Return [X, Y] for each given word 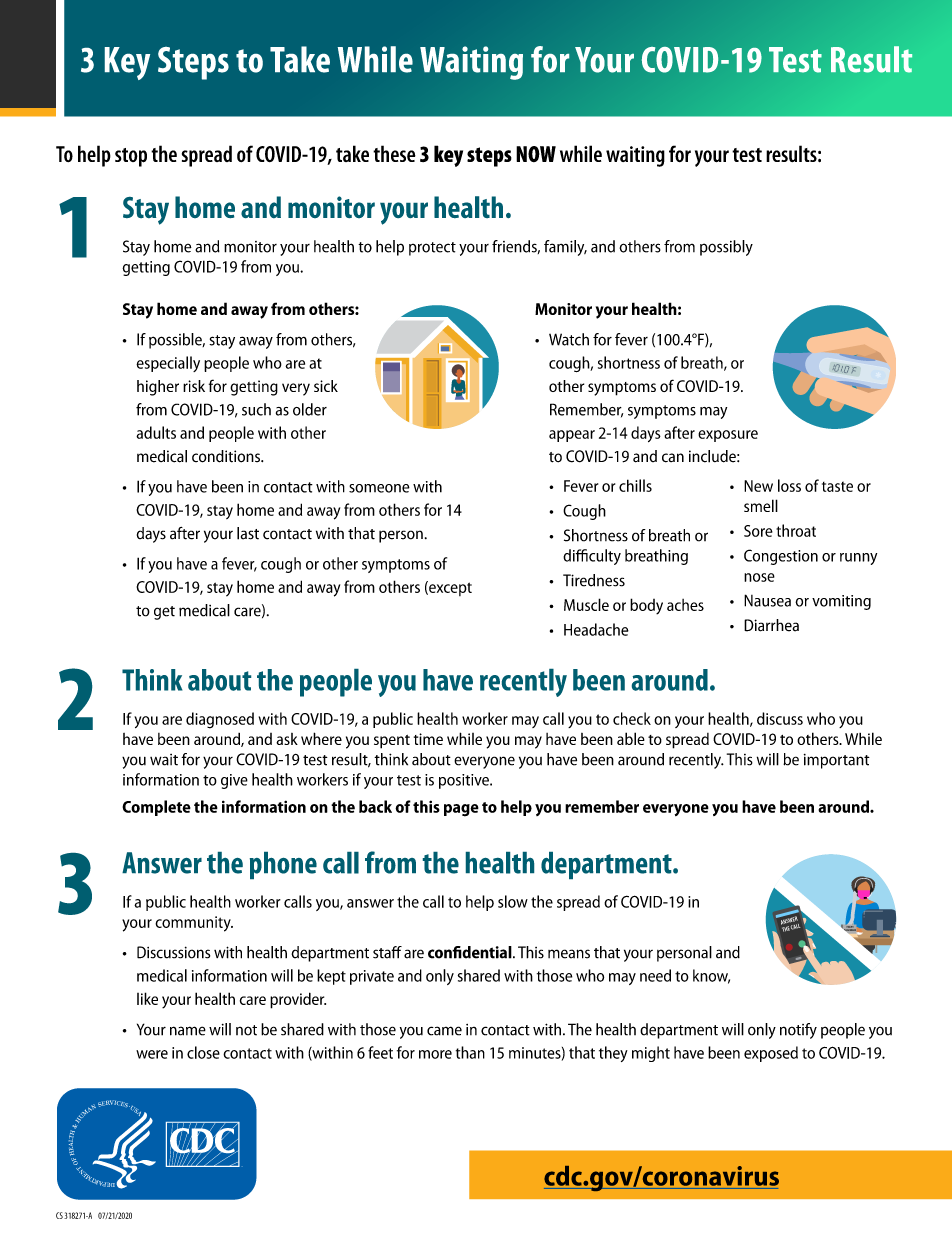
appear [572, 436]
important [837, 761]
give [234, 781]
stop [131, 157]
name [188, 1031]
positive [465, 781]
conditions [227, 456]
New [758, 486]
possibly [726, 248]
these [394, 153]
